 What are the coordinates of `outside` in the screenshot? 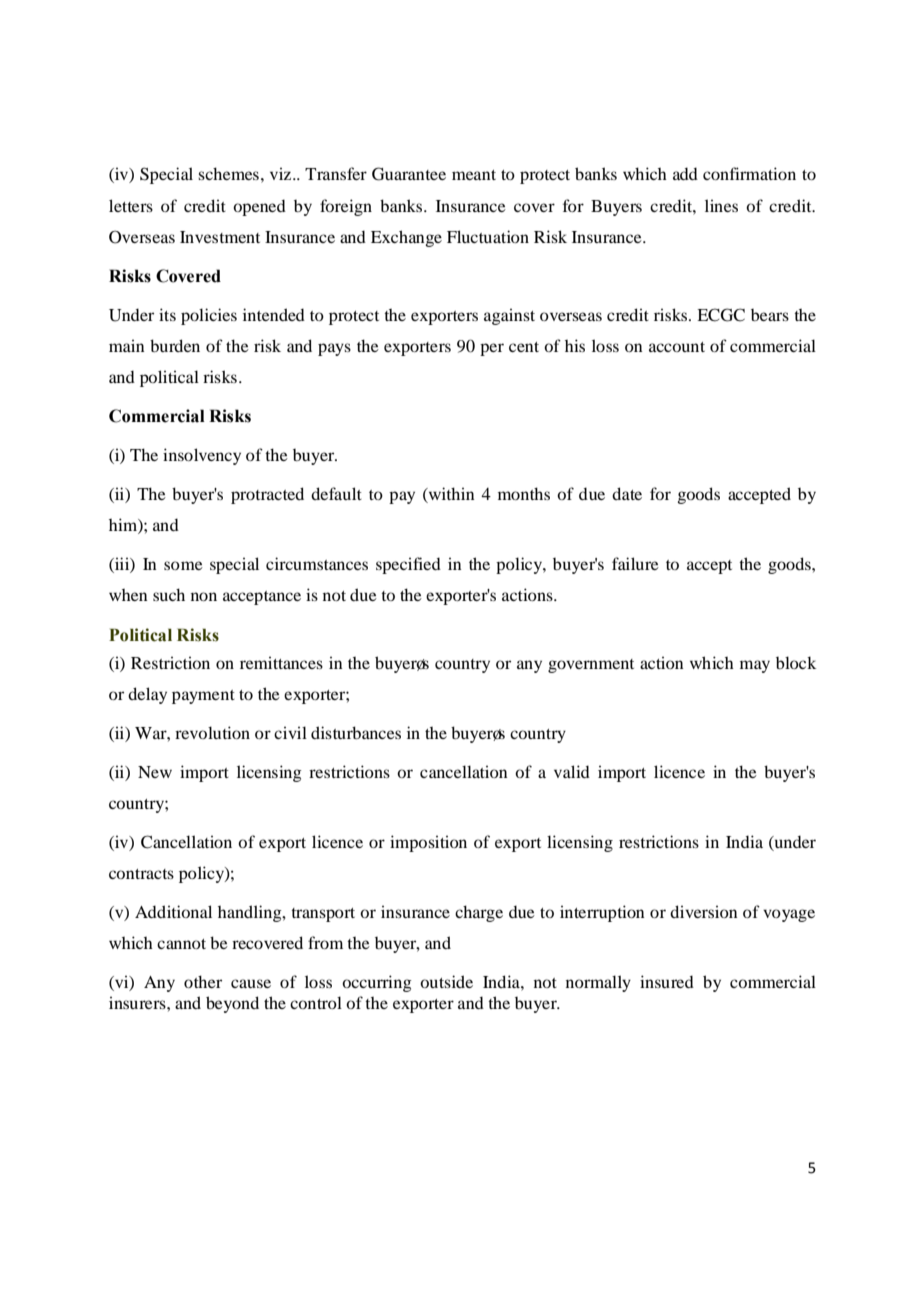 It's located at (446, 981).
